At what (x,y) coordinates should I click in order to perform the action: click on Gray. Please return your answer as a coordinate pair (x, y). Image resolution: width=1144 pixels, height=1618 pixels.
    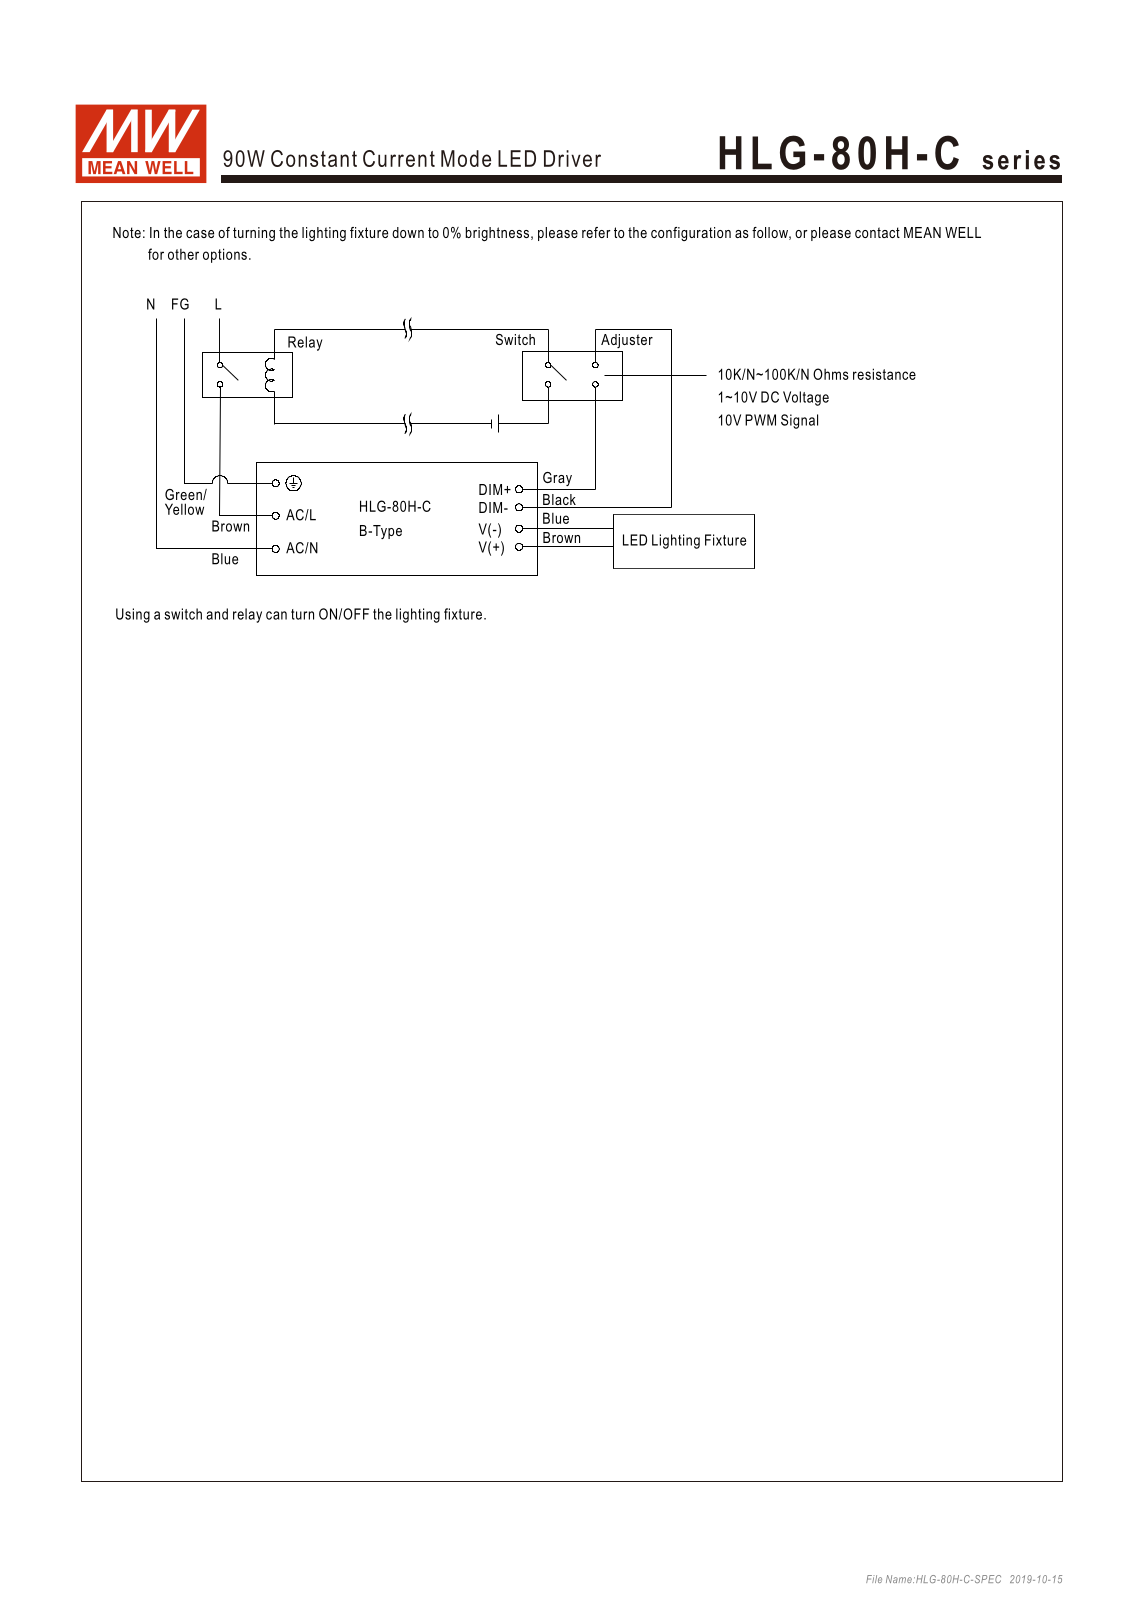
    Looking at the image, I should click on (557, 479).
